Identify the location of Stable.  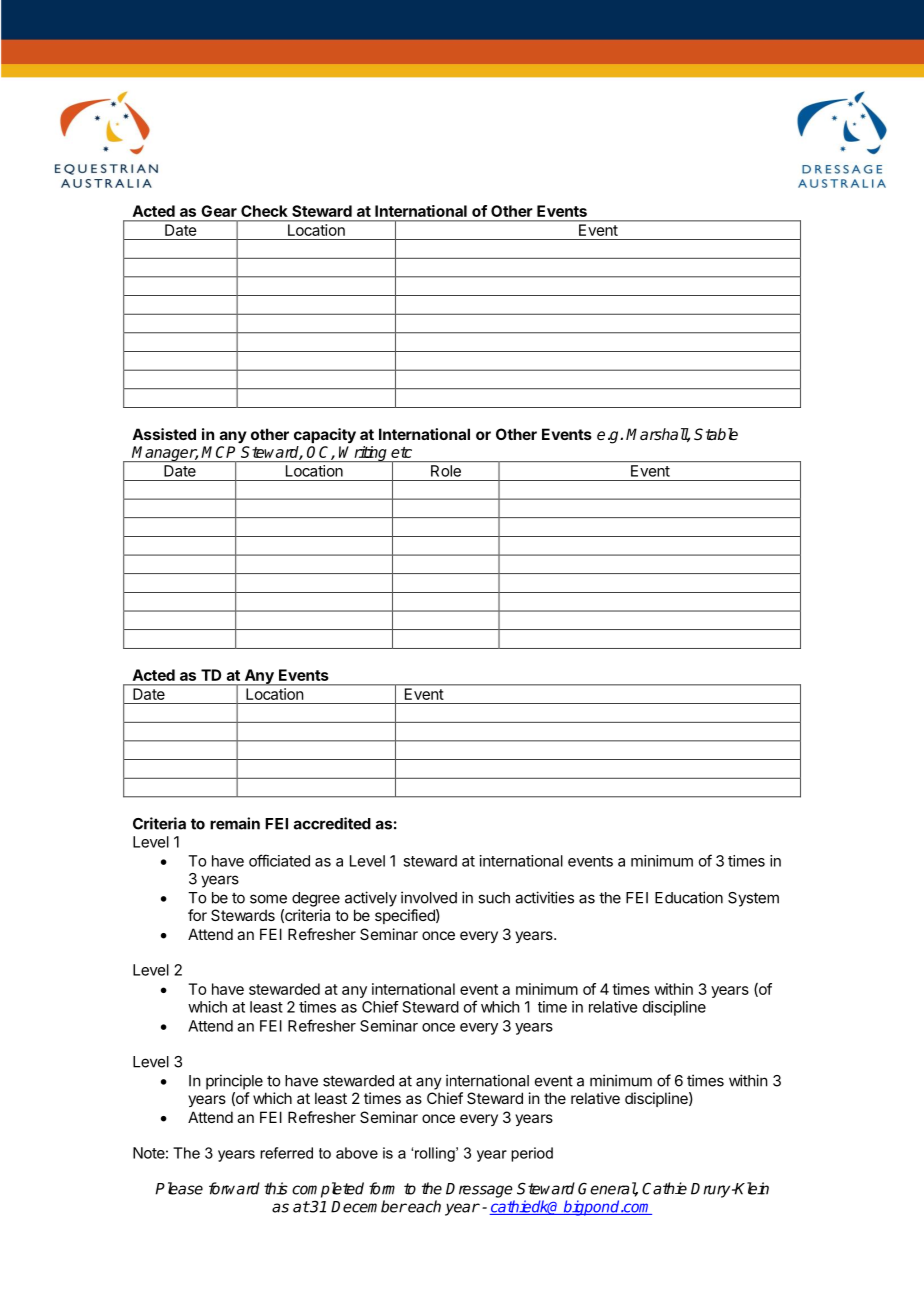
(716, 434).
